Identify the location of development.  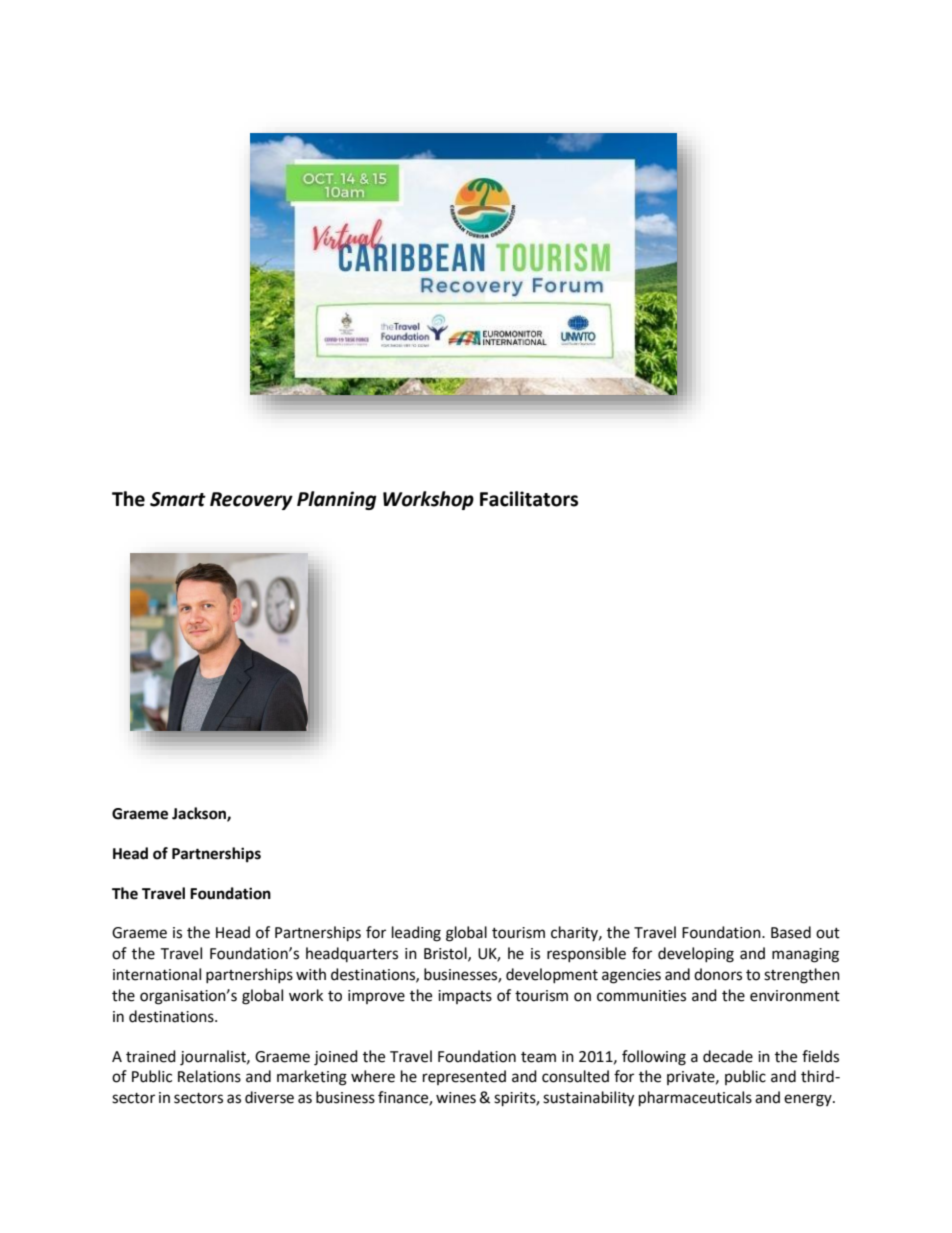
(552, 975).
